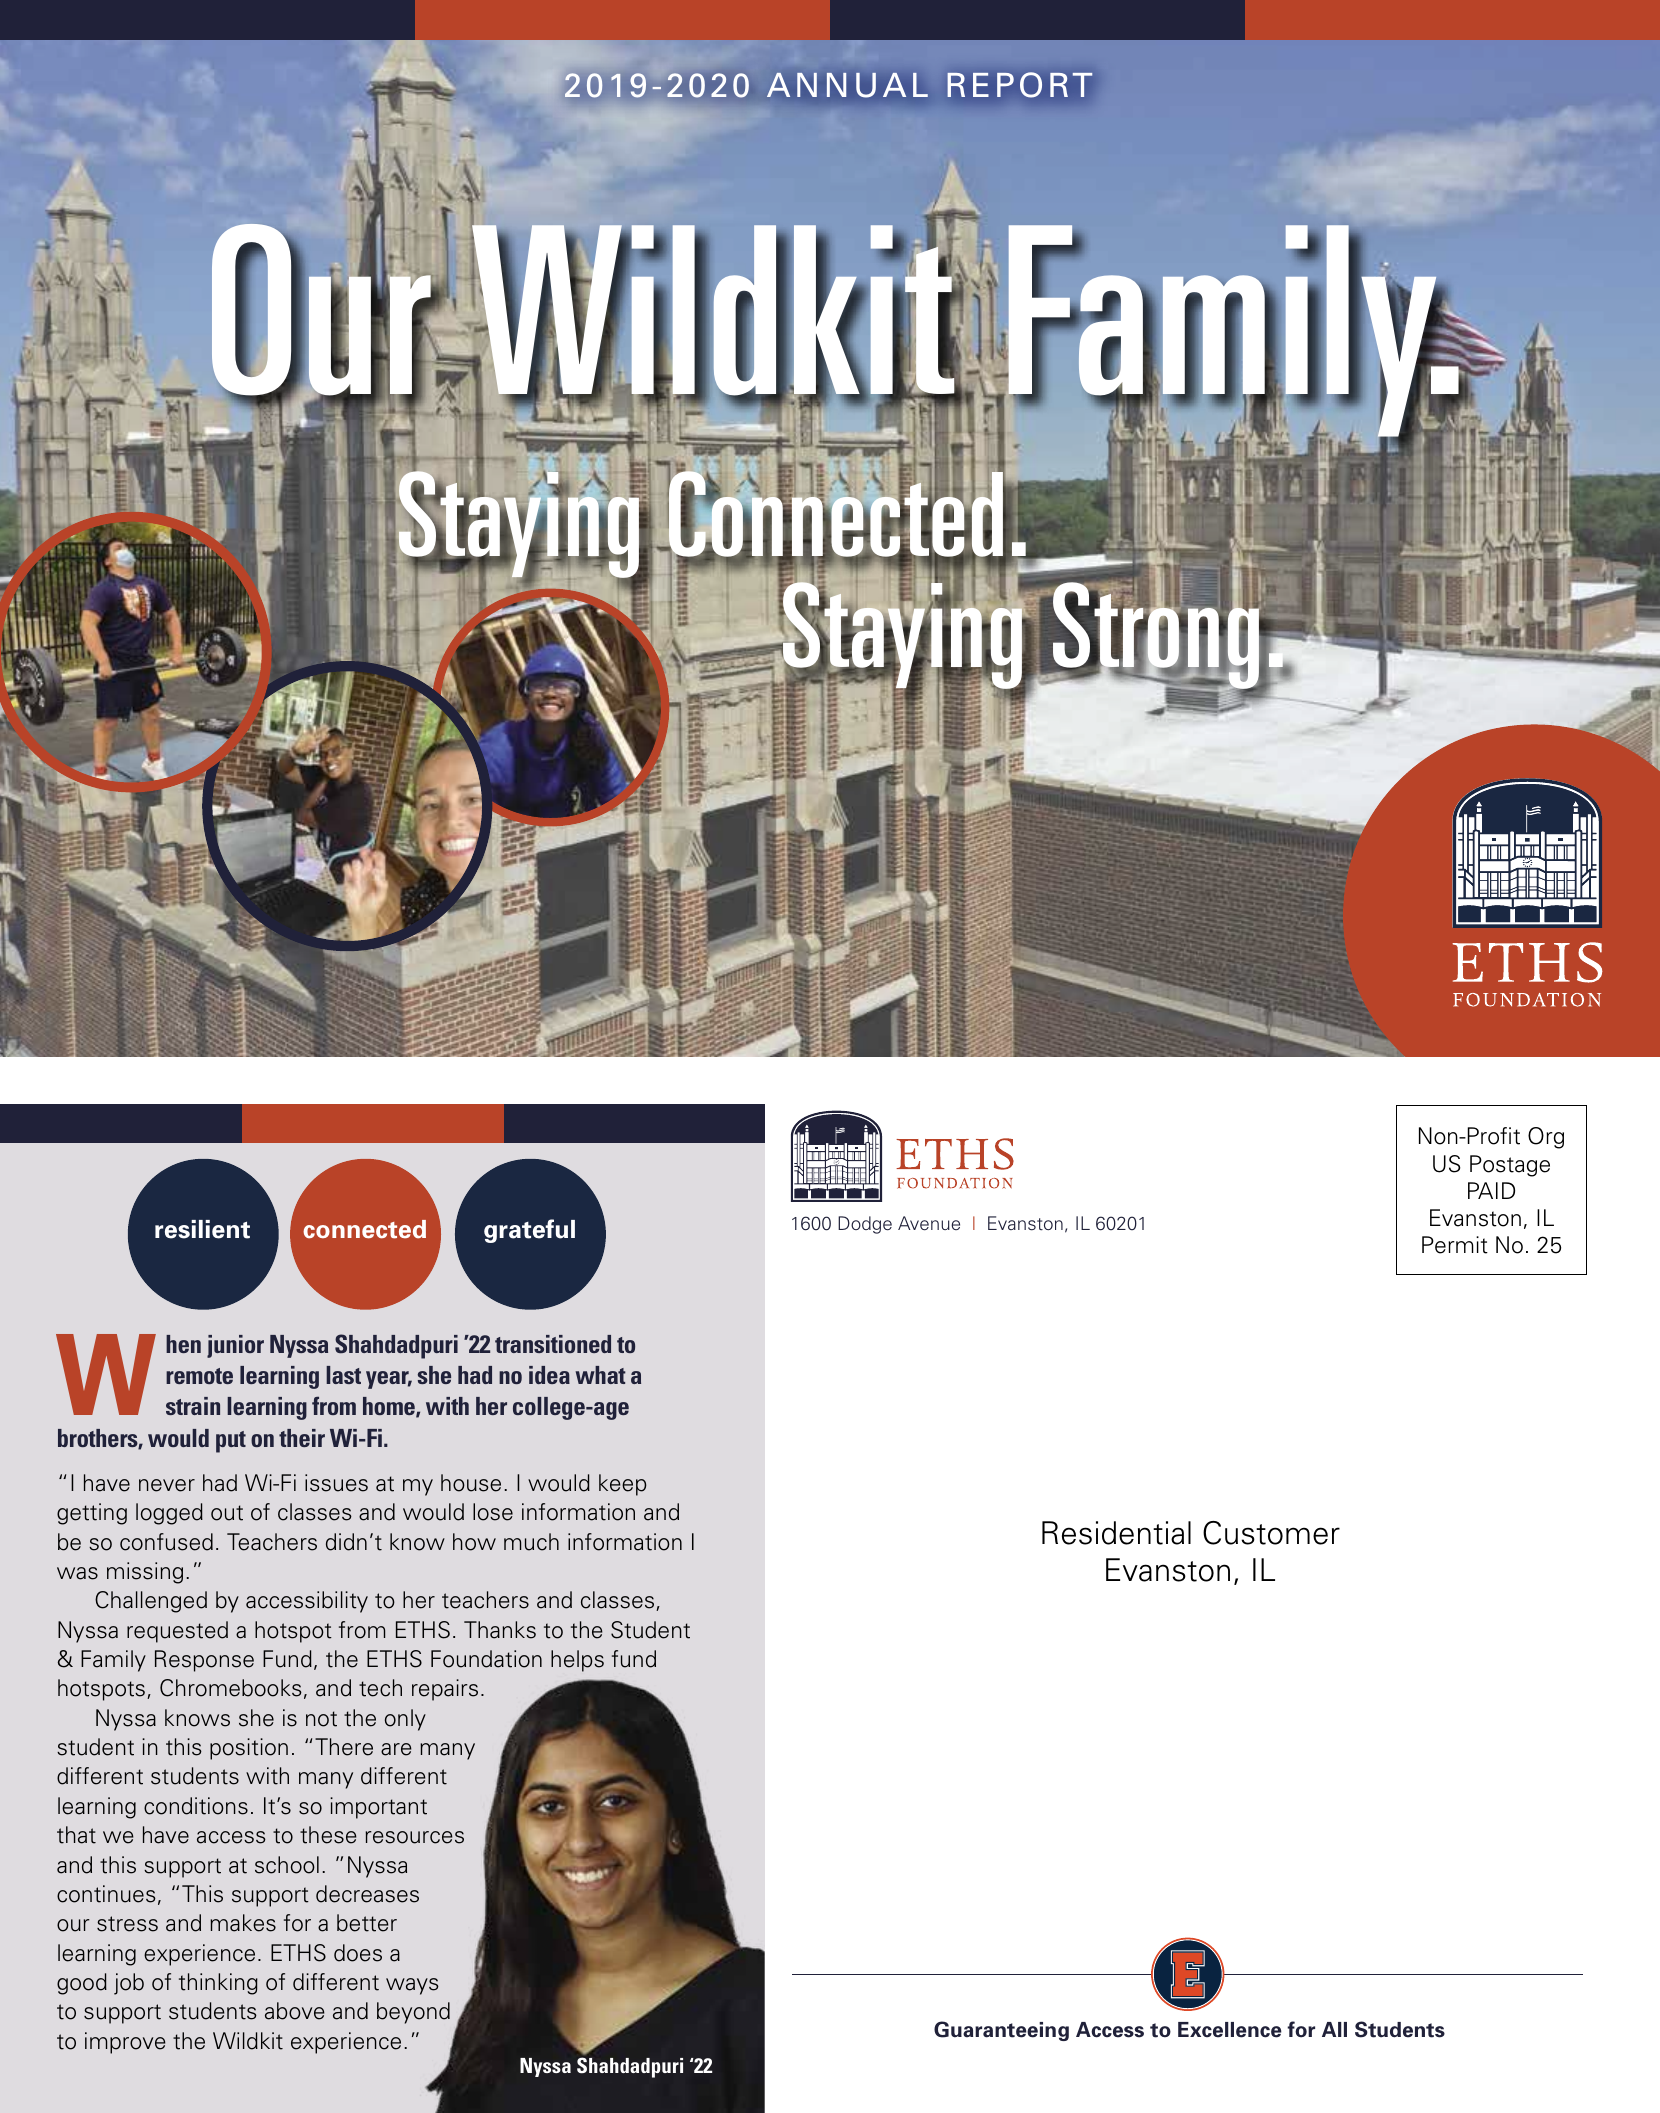 The width and height of the screenshot is (1660, 2113). I want to click on above, so click(295, 2011).
